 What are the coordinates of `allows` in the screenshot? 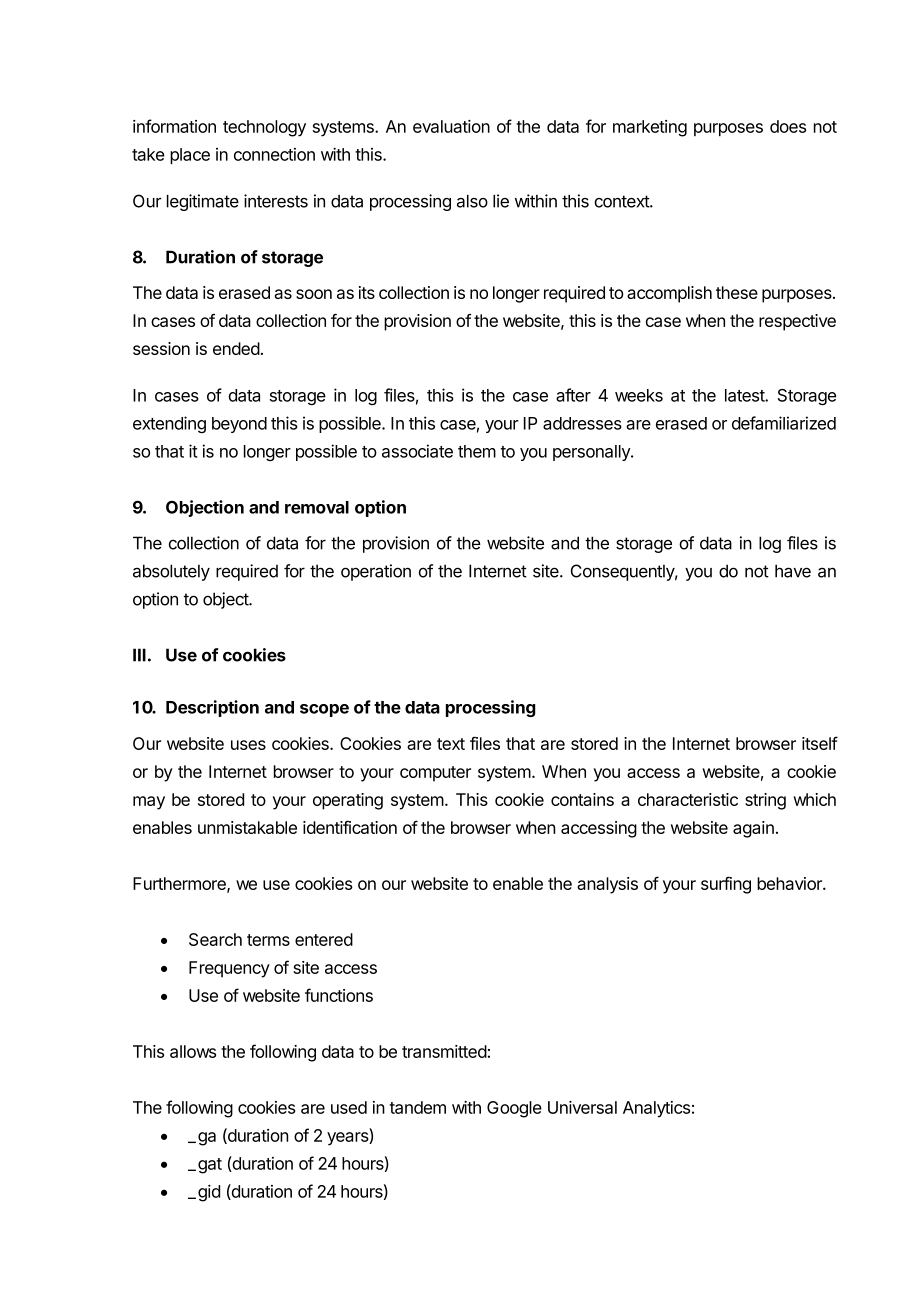 It's located at (193, 1051).
